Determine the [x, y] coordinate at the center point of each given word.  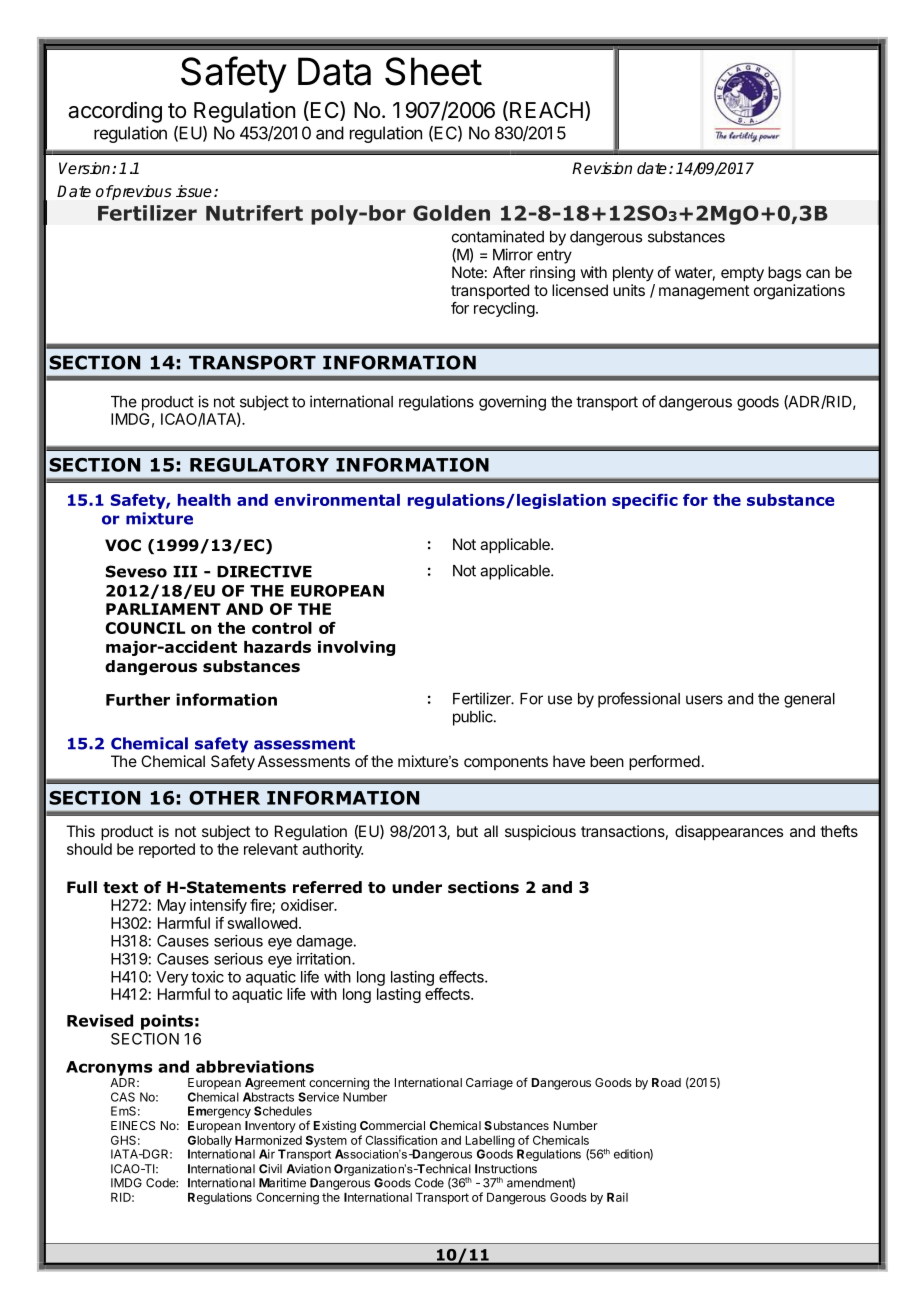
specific [645, 501]
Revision [602, 168]
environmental [337, 500]
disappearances [729, 833]
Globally [210, 1142]
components [506, 763]
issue [194, 191]
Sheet [433, 71]
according [115, 112]
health [204, 500]
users [704, 700]
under [417, 887]
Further [138, 699]
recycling [504, 309]
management [704, 292]
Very [172, 978]
